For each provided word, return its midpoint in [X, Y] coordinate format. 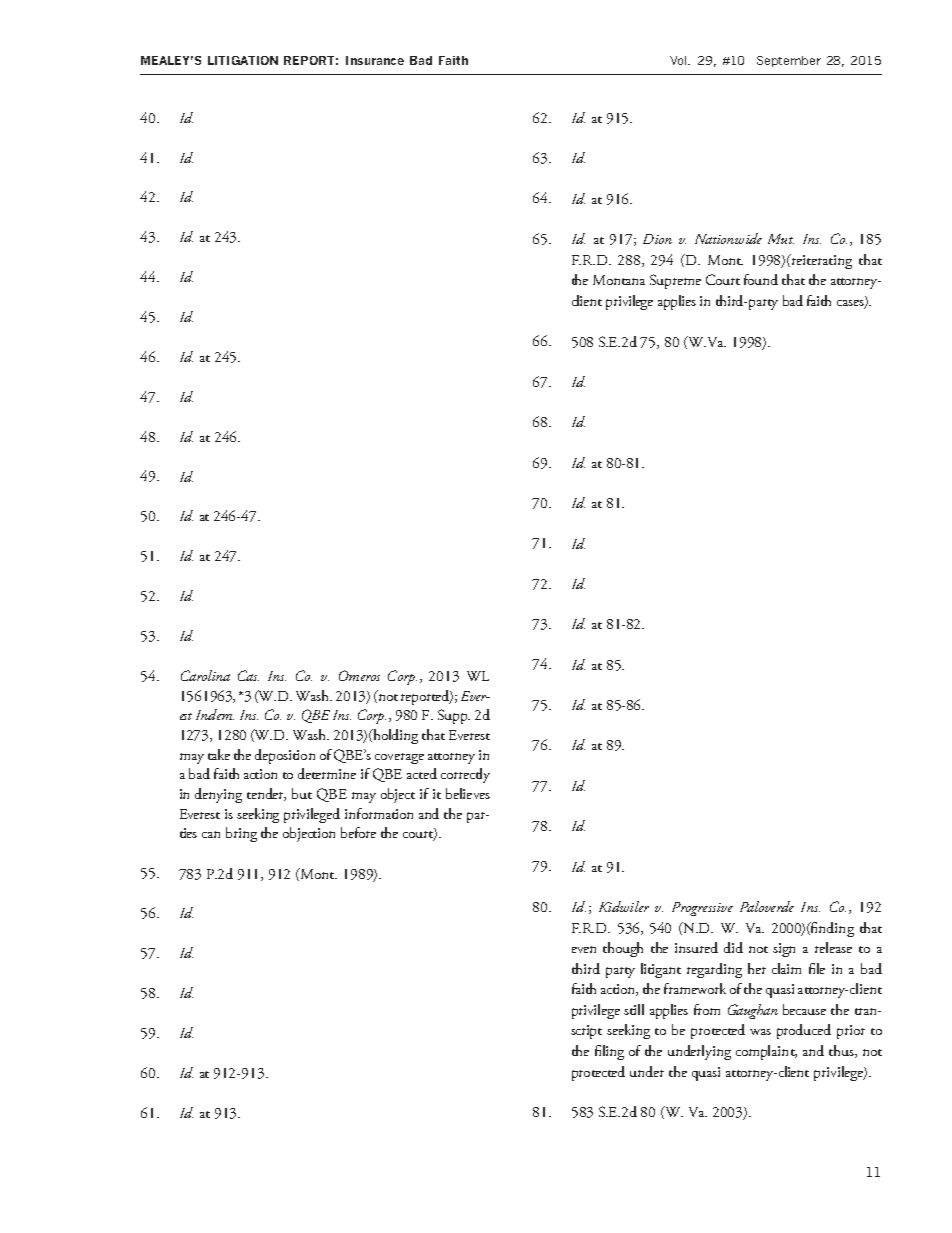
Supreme [675, 281]
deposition [285, 756]
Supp [454, 716]
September [789, 61]
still [634, 1009]
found [761, 279]
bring [241, 834]
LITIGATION [243, 60]
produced [804, 1031]
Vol [679, 60]
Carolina [205, 675]
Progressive [702, 909]
